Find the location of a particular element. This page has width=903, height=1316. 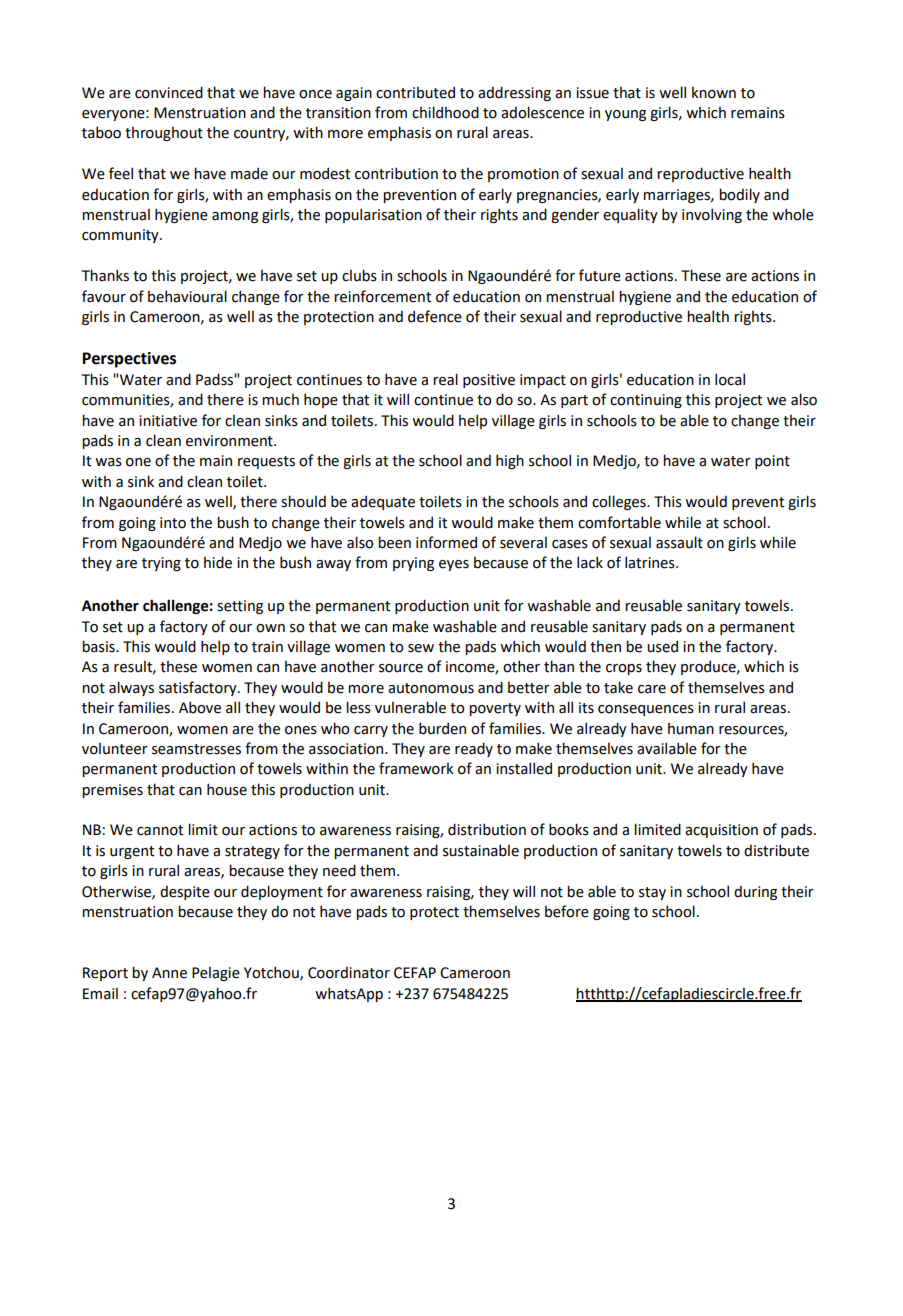

Coordinator is located at coordinates (349, 972).
